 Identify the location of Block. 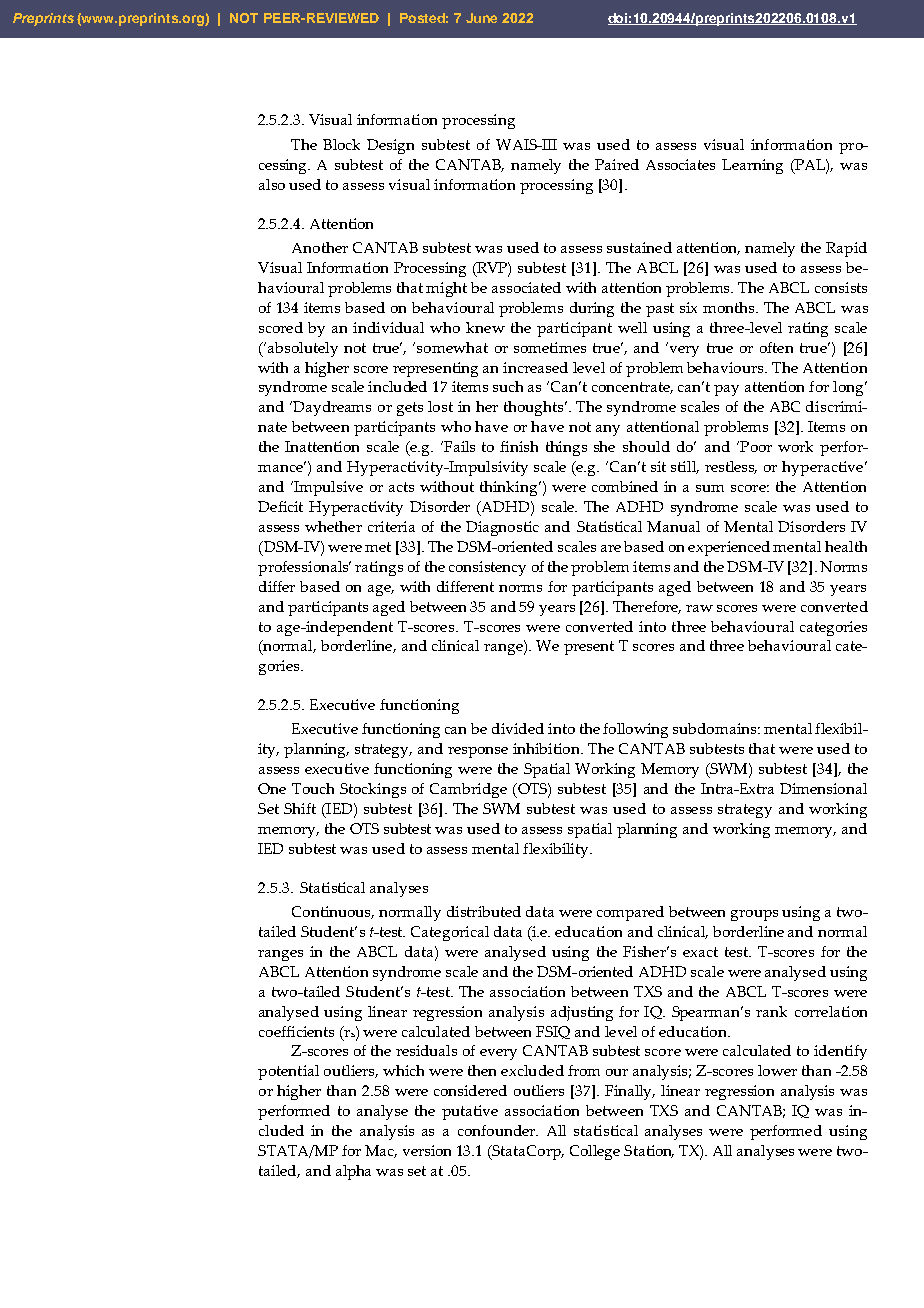
(341, 144).
